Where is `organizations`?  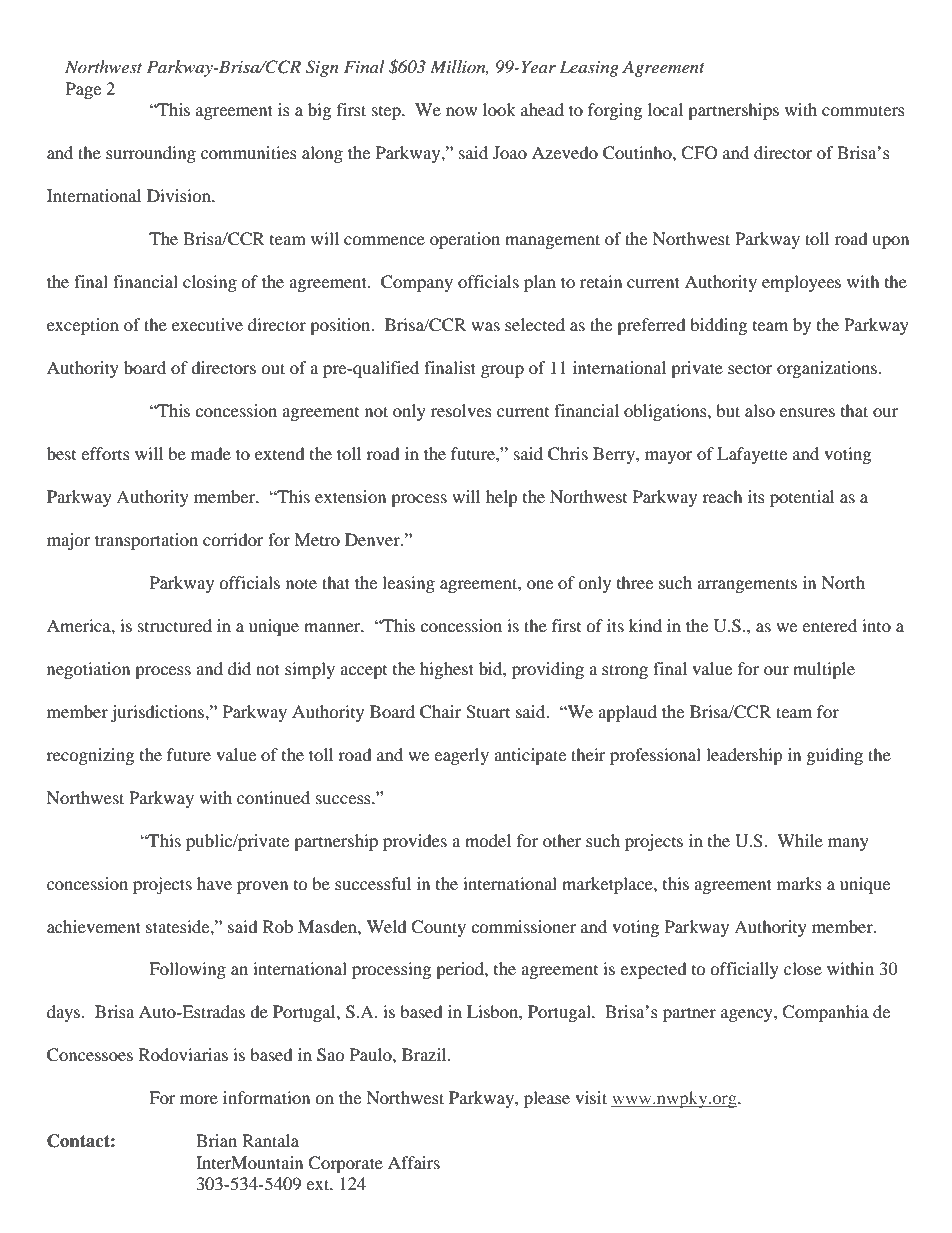
organizations is located at coordinates (828, 369).
